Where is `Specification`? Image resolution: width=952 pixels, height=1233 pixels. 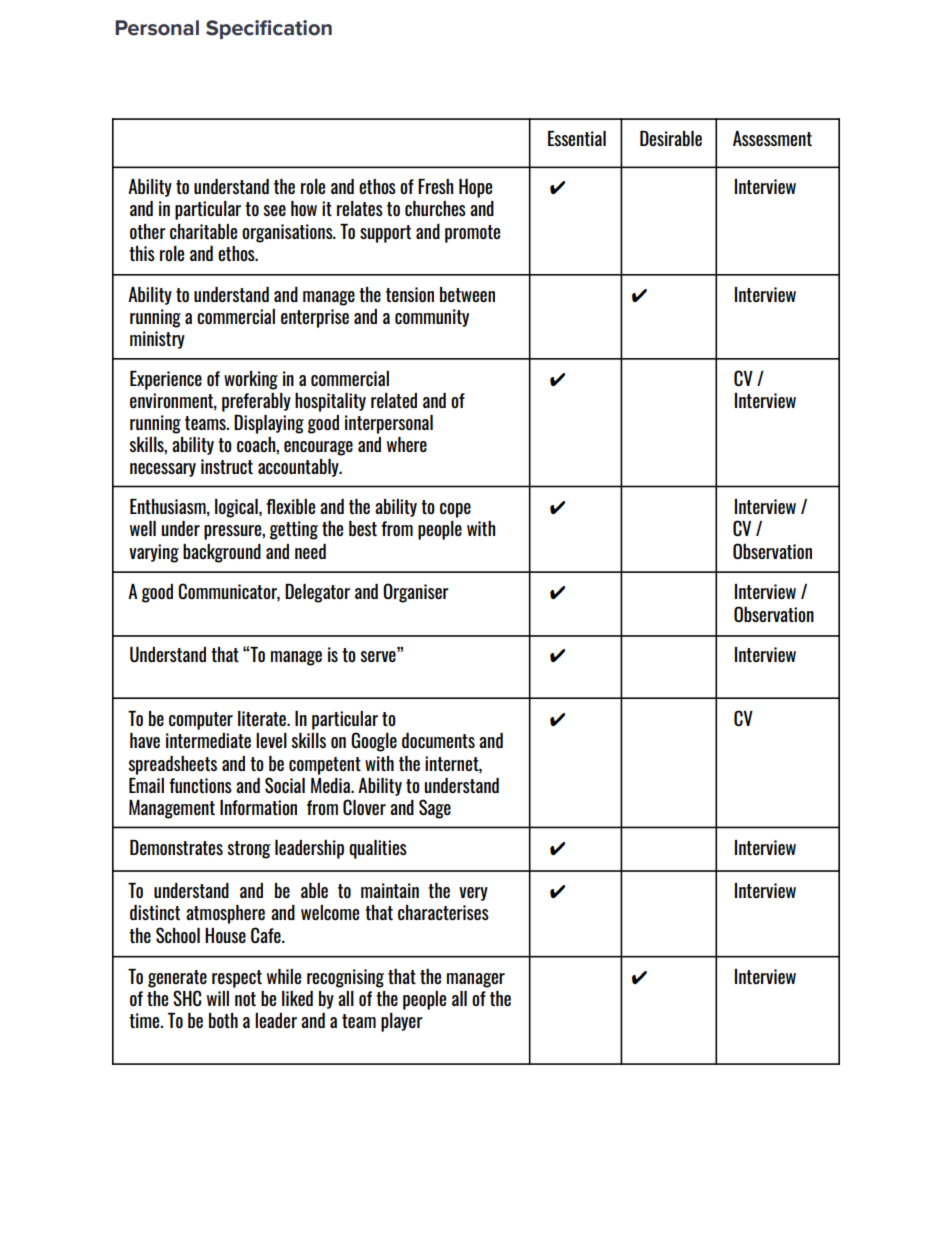 Specification is located at coordinates (269, 29).
